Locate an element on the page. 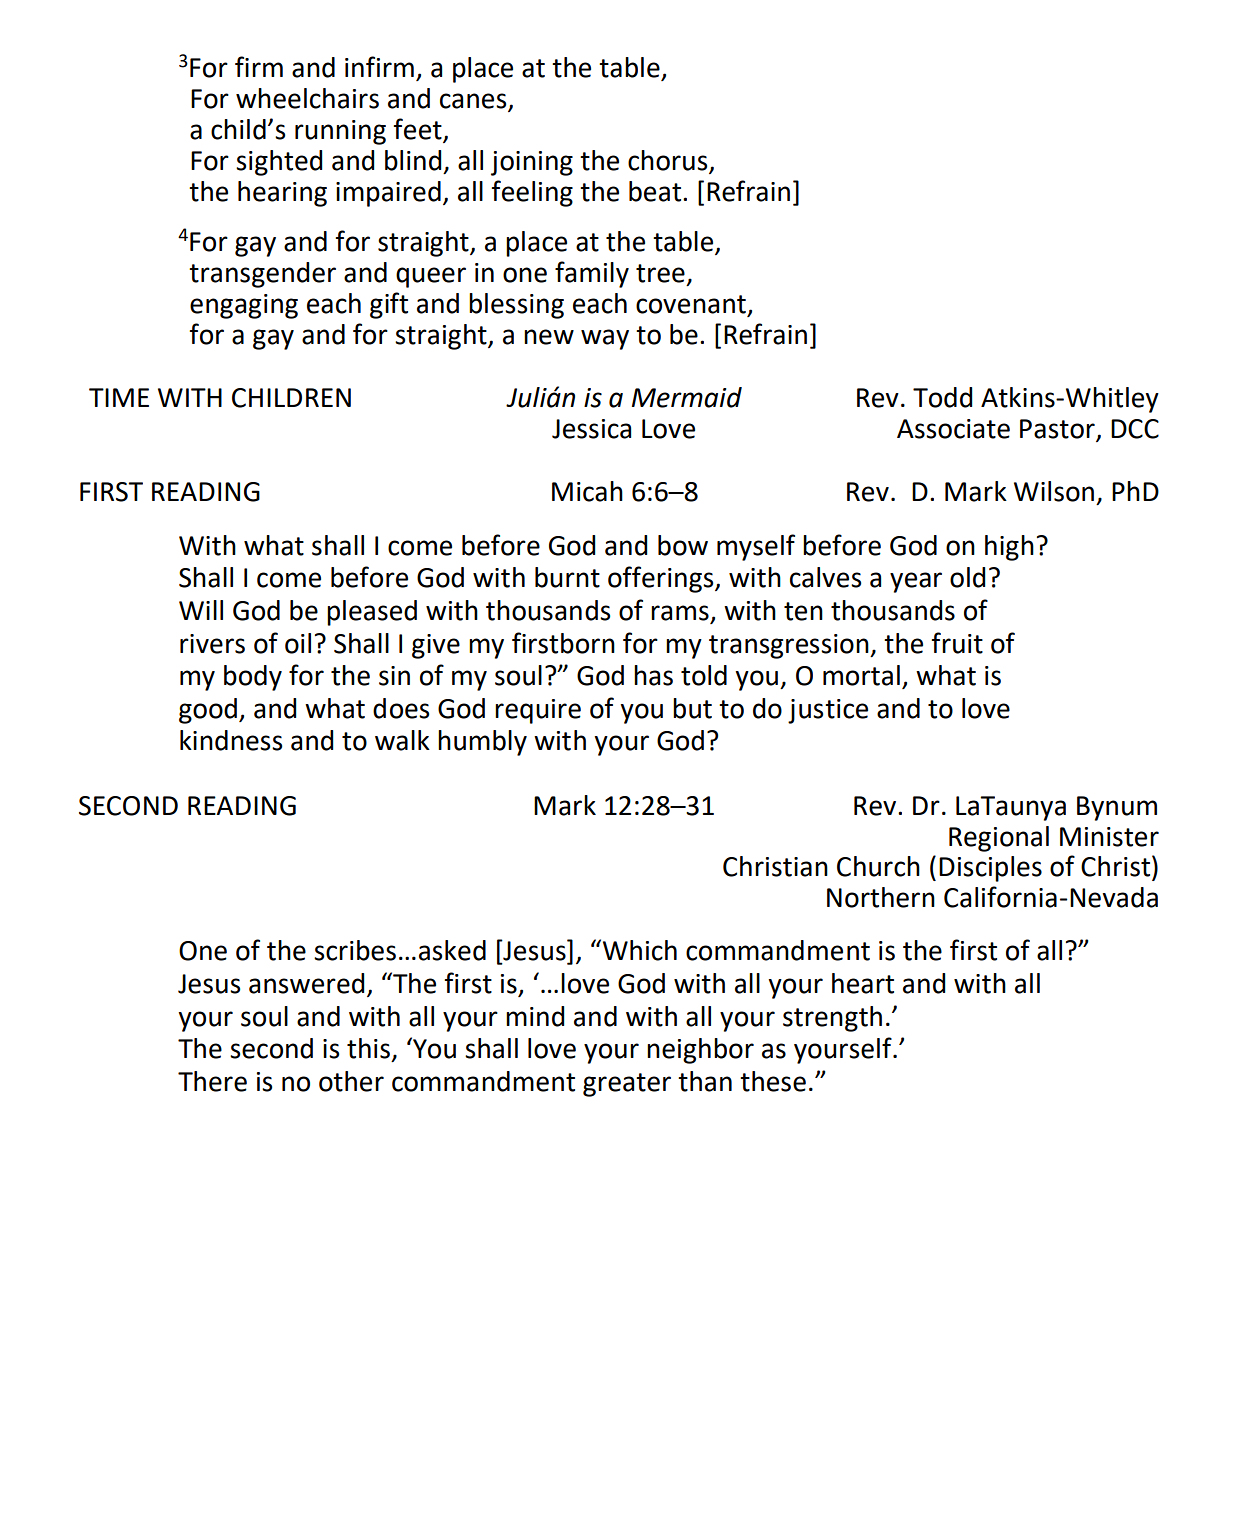 The height and width of the image is (1515, 1248). humbly is located at coordinates (482, 743).
